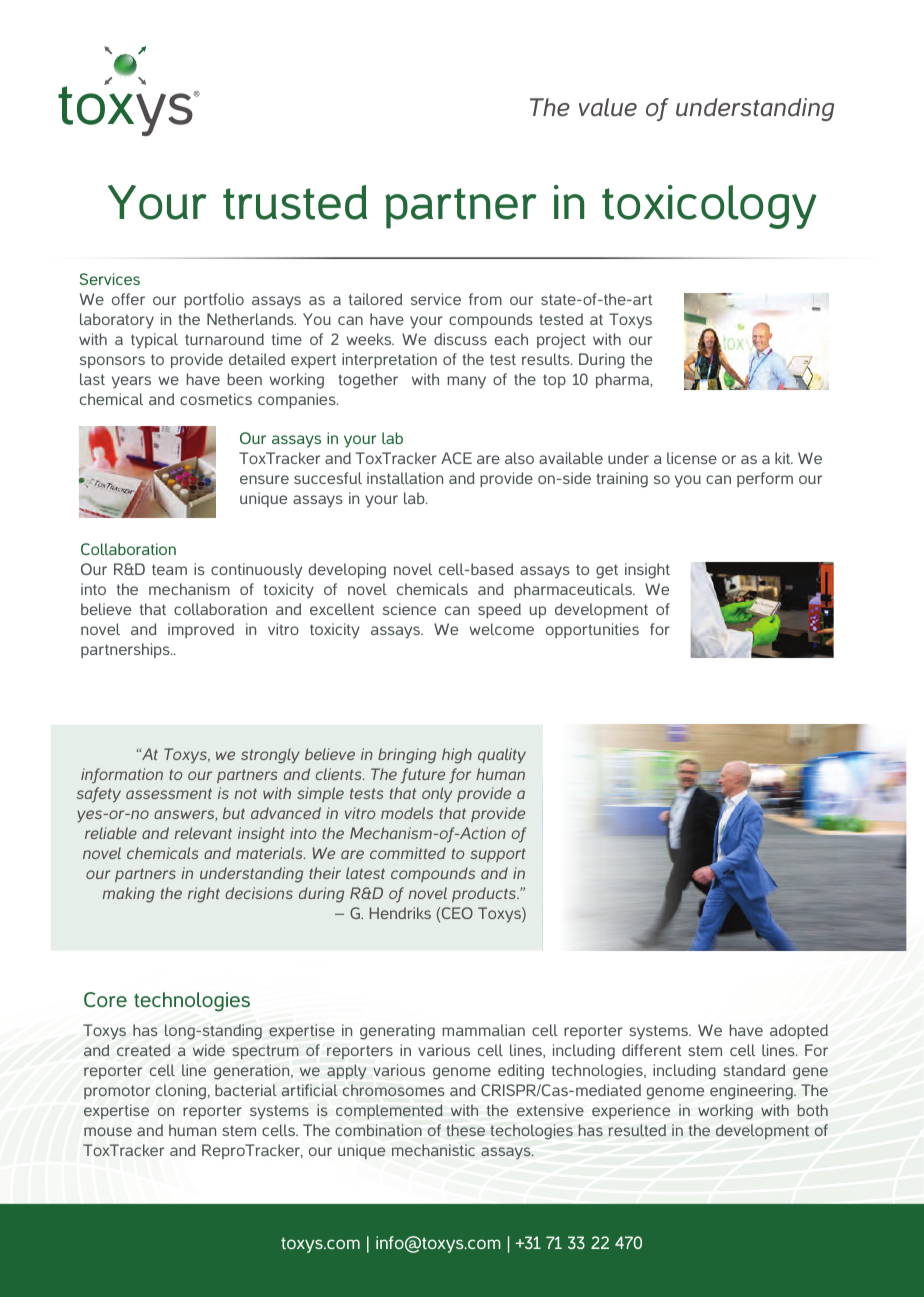 The height and width of the document is (1297, 924). What do you see at coordinates (709, 207) in the document?
I see `toxicology` at bounding box center [709, 207].
